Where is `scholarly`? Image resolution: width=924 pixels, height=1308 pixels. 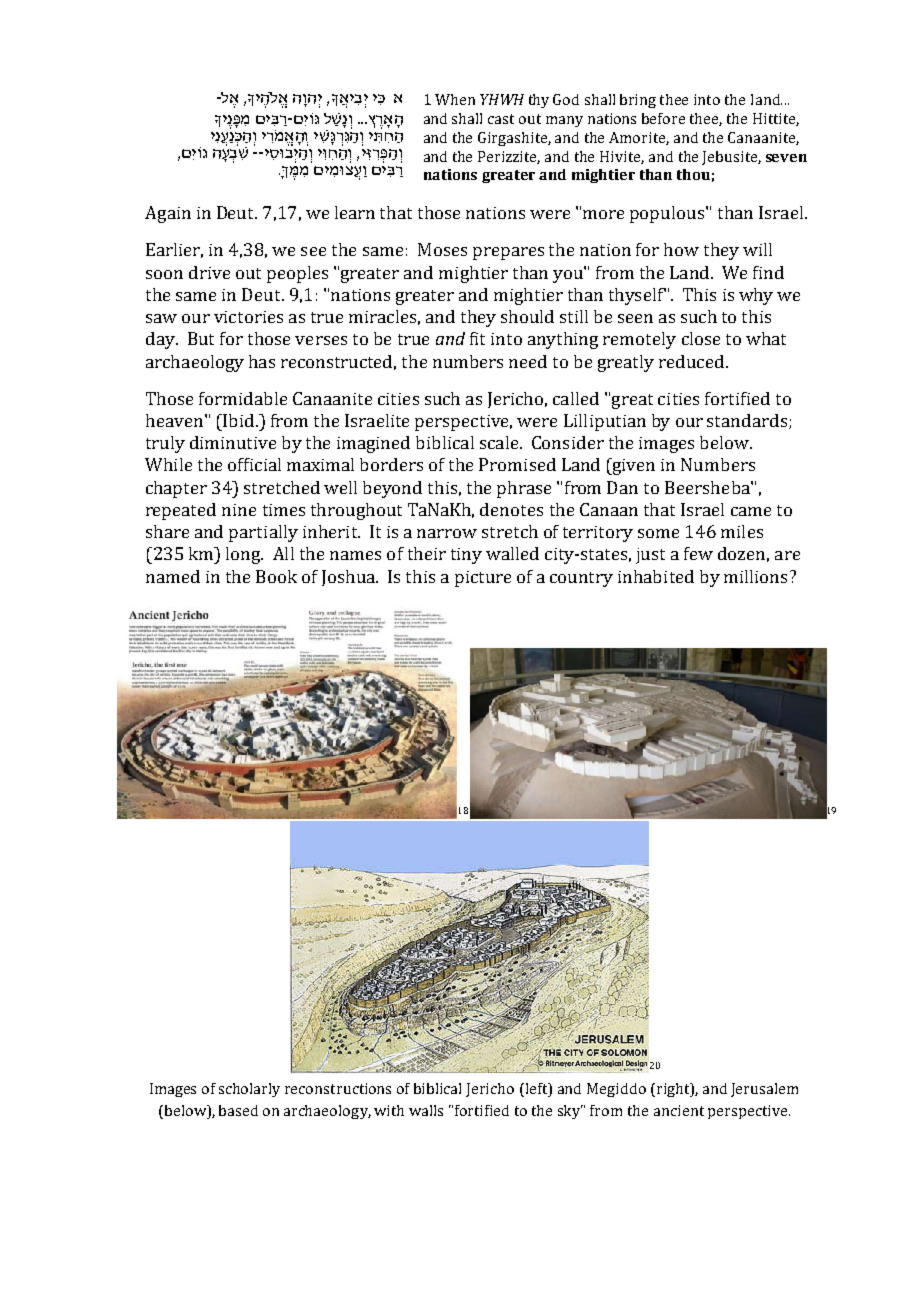 scholarly is located at coordinates (249, 1090).
